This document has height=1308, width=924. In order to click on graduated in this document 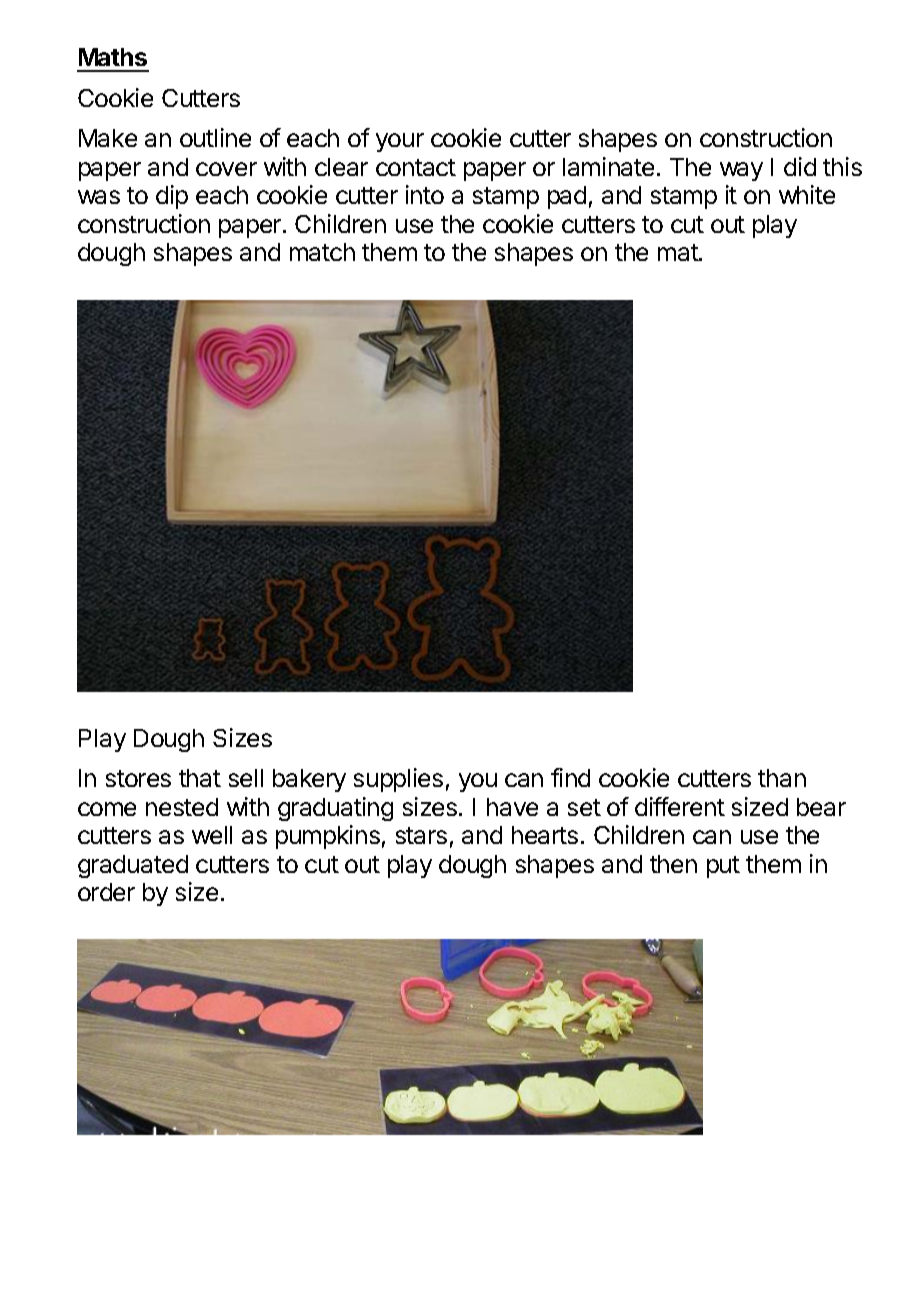, I will do `click(133, 866)`.
